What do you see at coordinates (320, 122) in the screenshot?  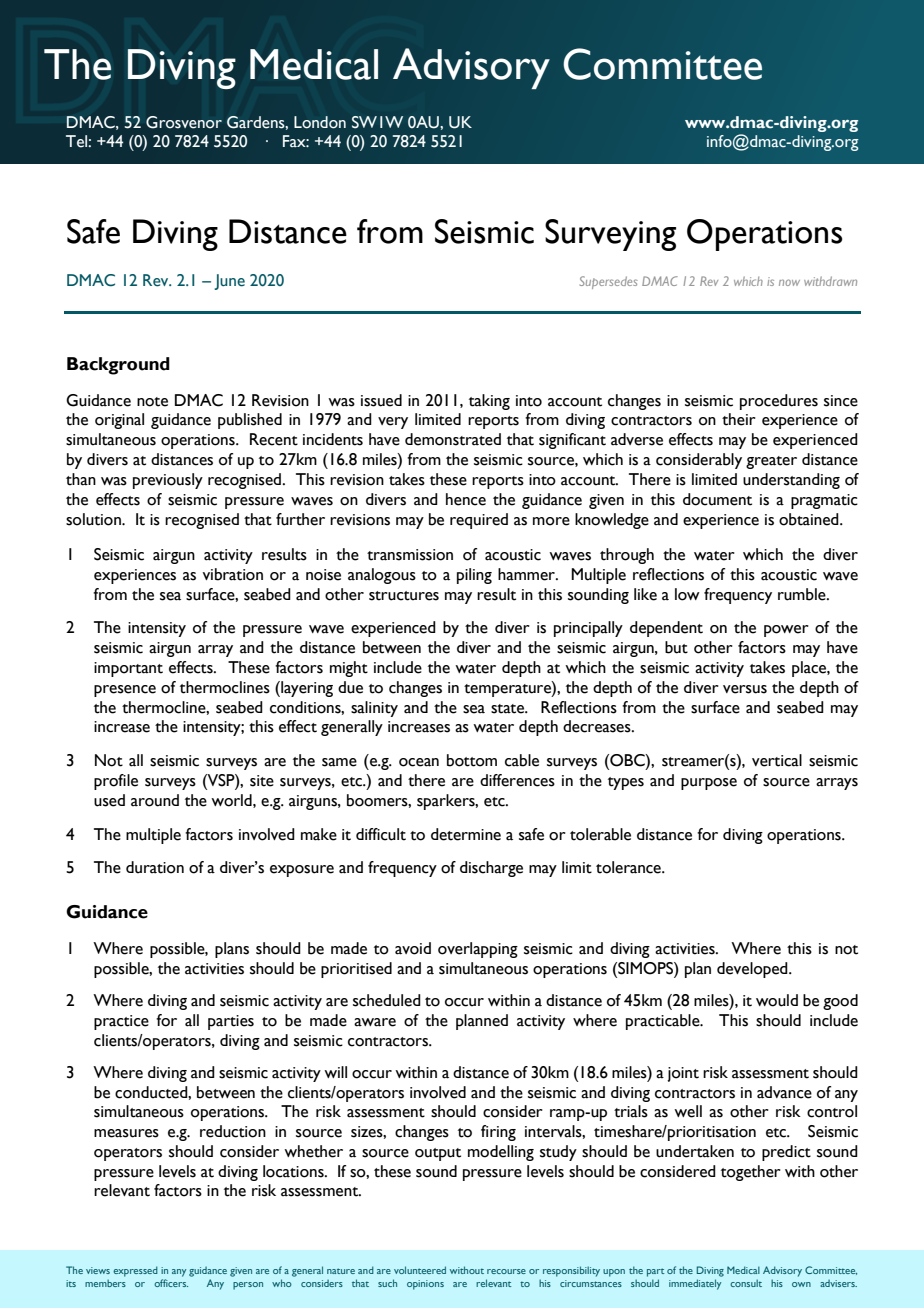 I see `London` at bounding box center [320, 122].
